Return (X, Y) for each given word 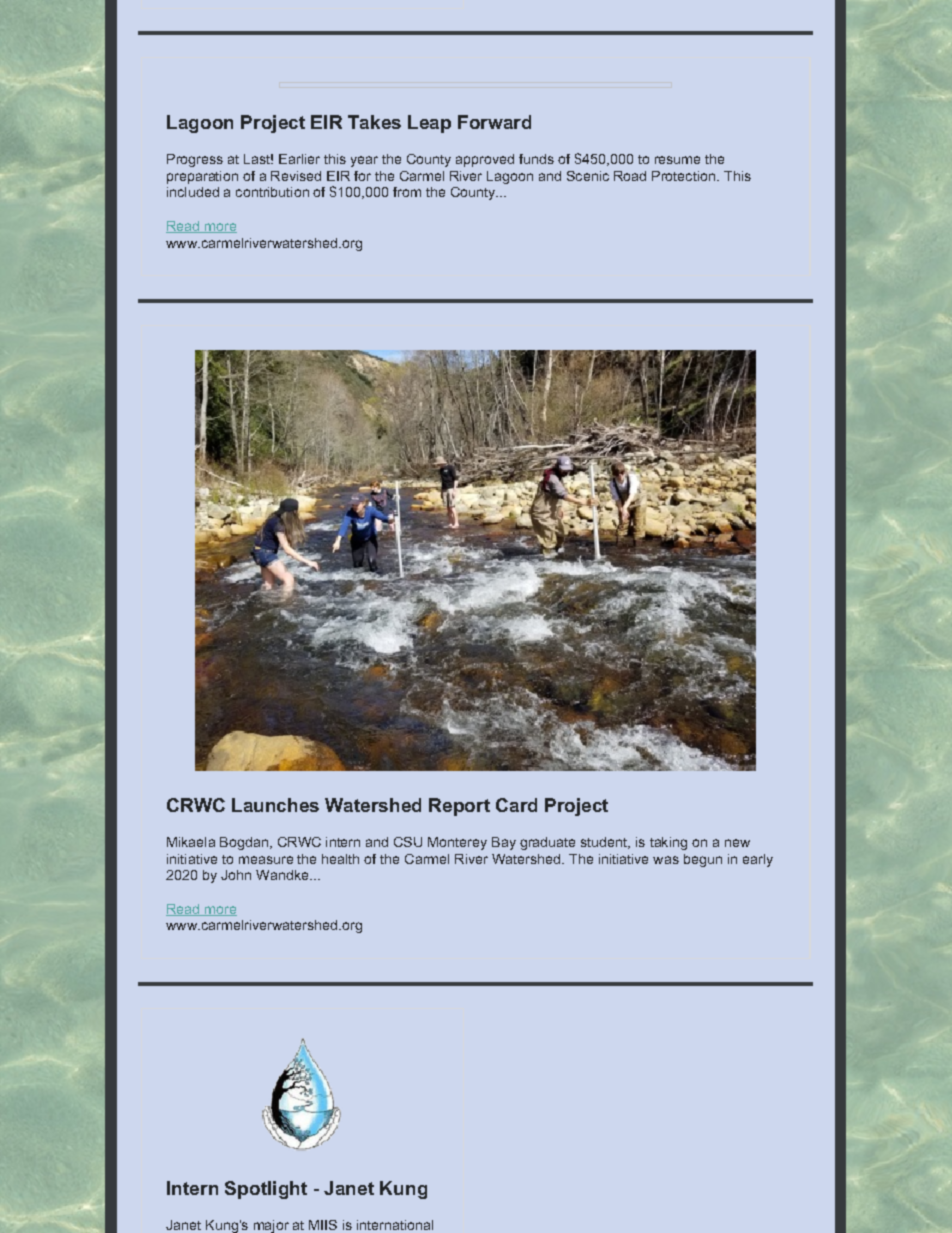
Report (459, 807)
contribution (272, 192)
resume (677, 160)
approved (485, 160)
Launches (275, 805)
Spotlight (266, 1190)
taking (668, 843)
